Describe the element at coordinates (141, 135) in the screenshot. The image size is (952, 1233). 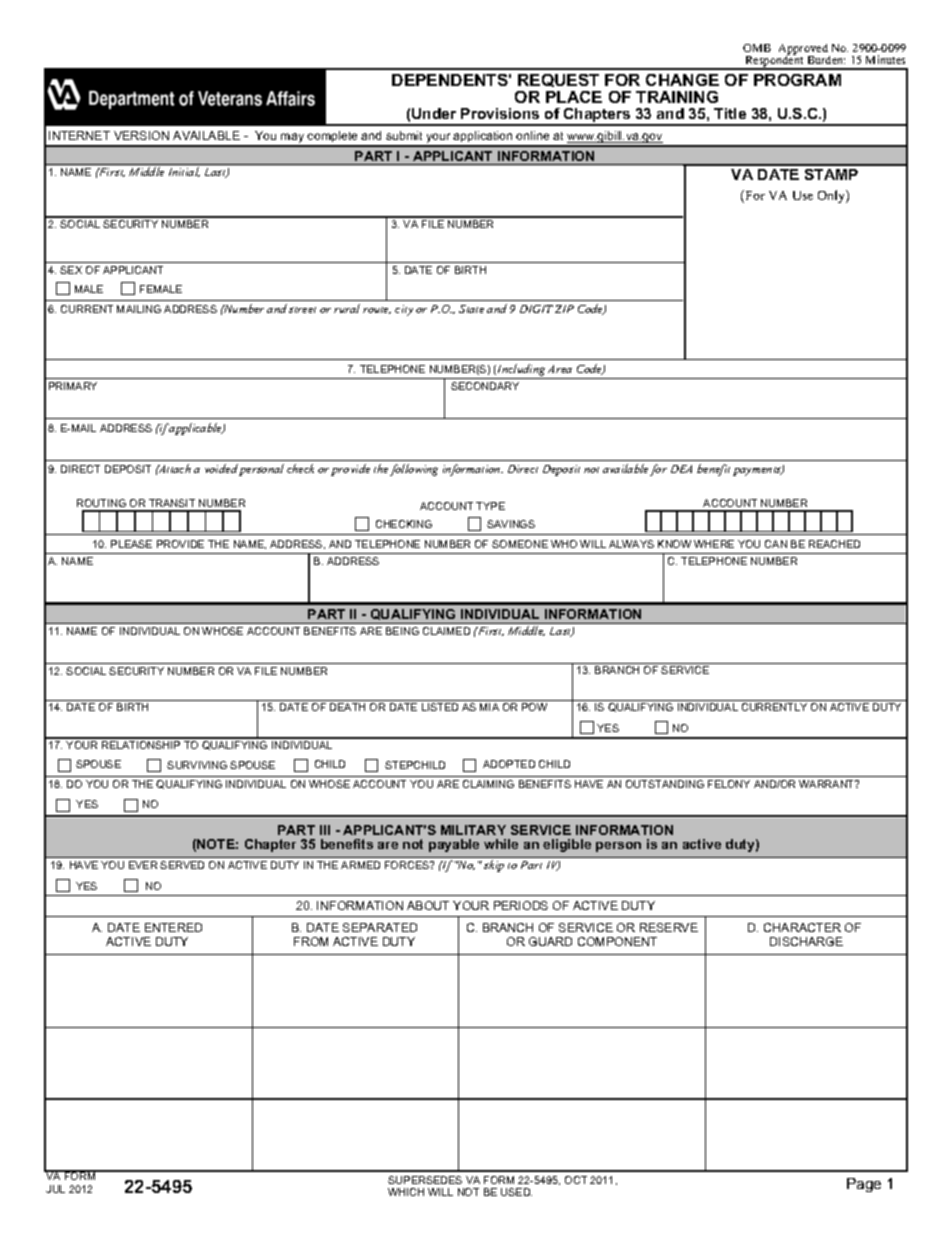
I see `VERSION` at that location.
